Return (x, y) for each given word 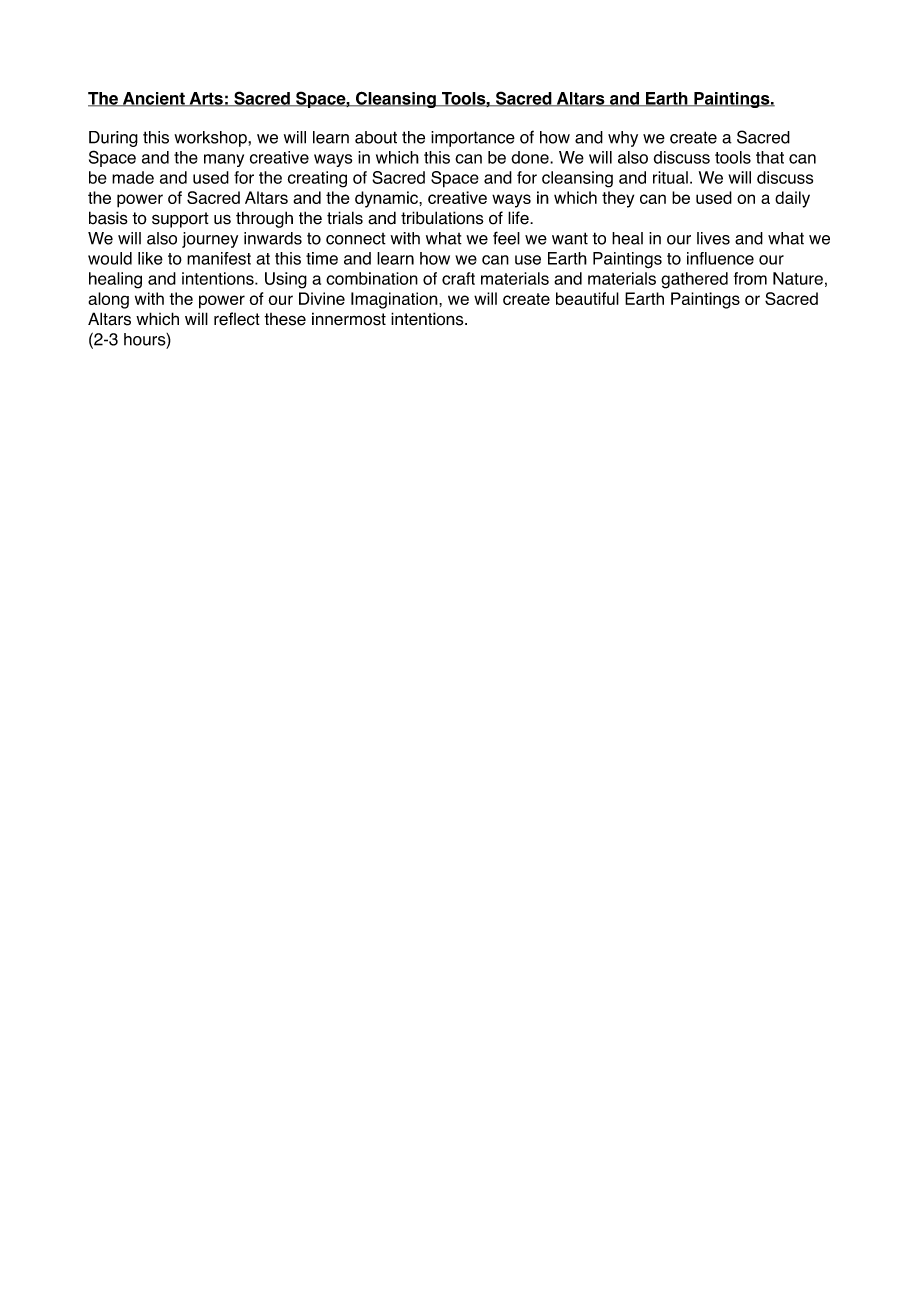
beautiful (587, 298)
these (285, 319)
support (180, 220)
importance (473, 139)
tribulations (442, 218)
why (623, 139)
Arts (206, 99)
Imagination (395, 300)
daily (792, 199)
